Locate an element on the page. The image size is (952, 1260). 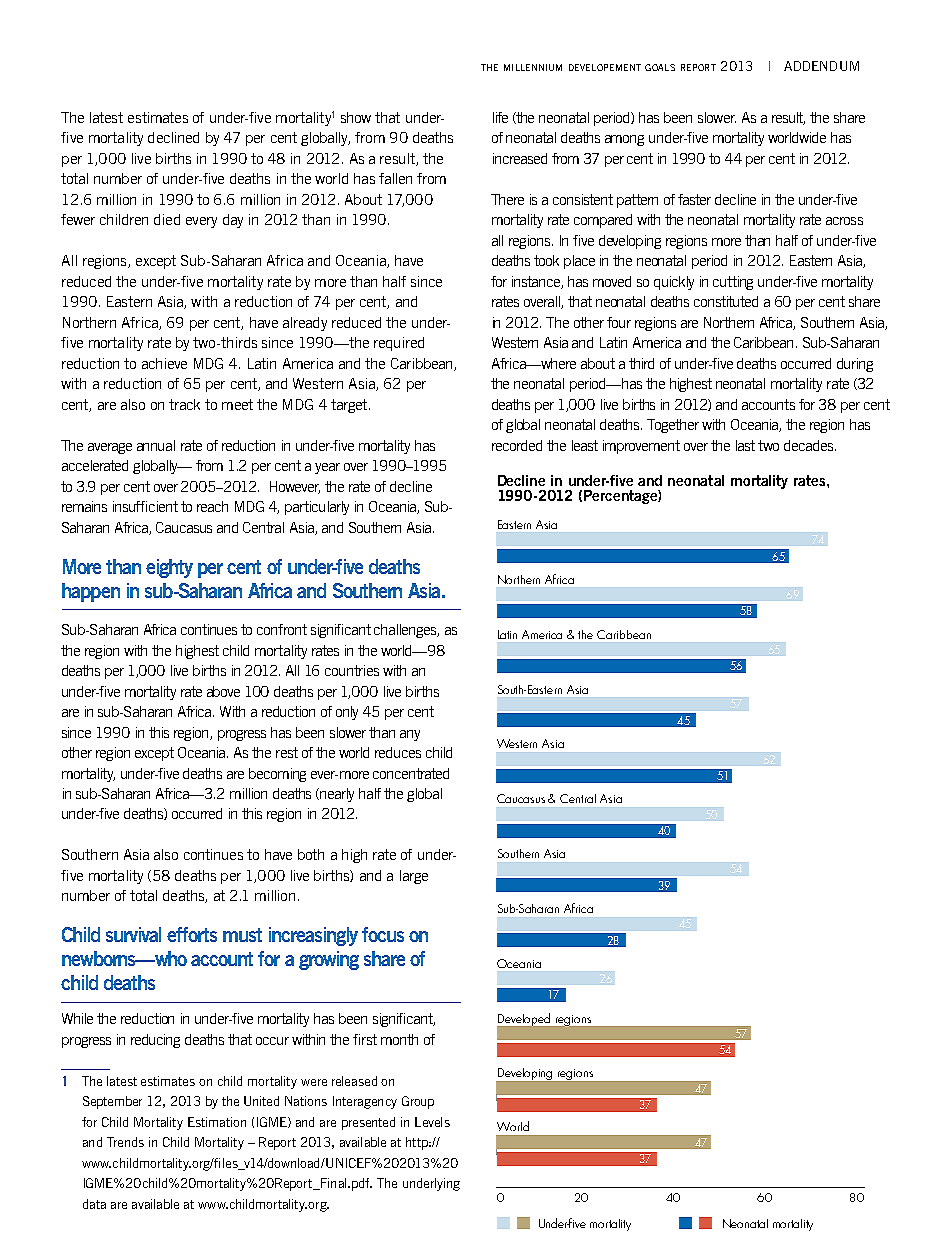
Addendum is located at coordinates (821, 66).
